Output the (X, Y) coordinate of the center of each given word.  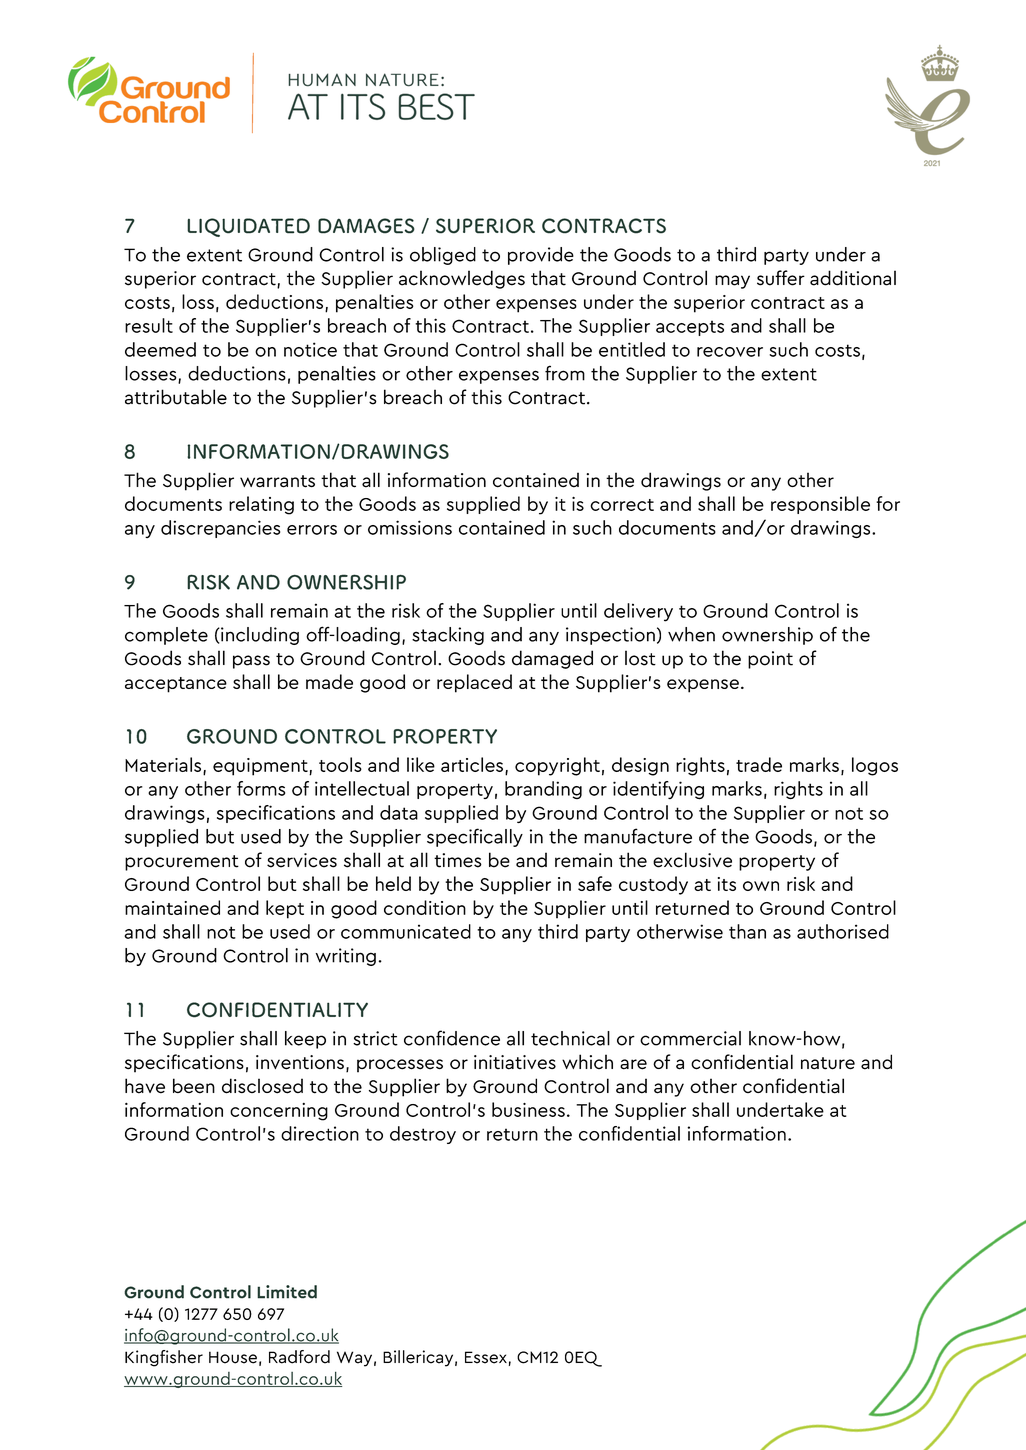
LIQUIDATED (248, 227)
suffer (781, 278)
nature (828, 1063)
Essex (486, 1357)
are (633, 1064)
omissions (410, 527)
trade (759, 764)
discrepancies (220, 529)
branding (543, 790)
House (233, 1357)
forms (261, 788)
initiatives (515, 1062)
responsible (820, 505)
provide (541, 256)
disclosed (262, 1086)
